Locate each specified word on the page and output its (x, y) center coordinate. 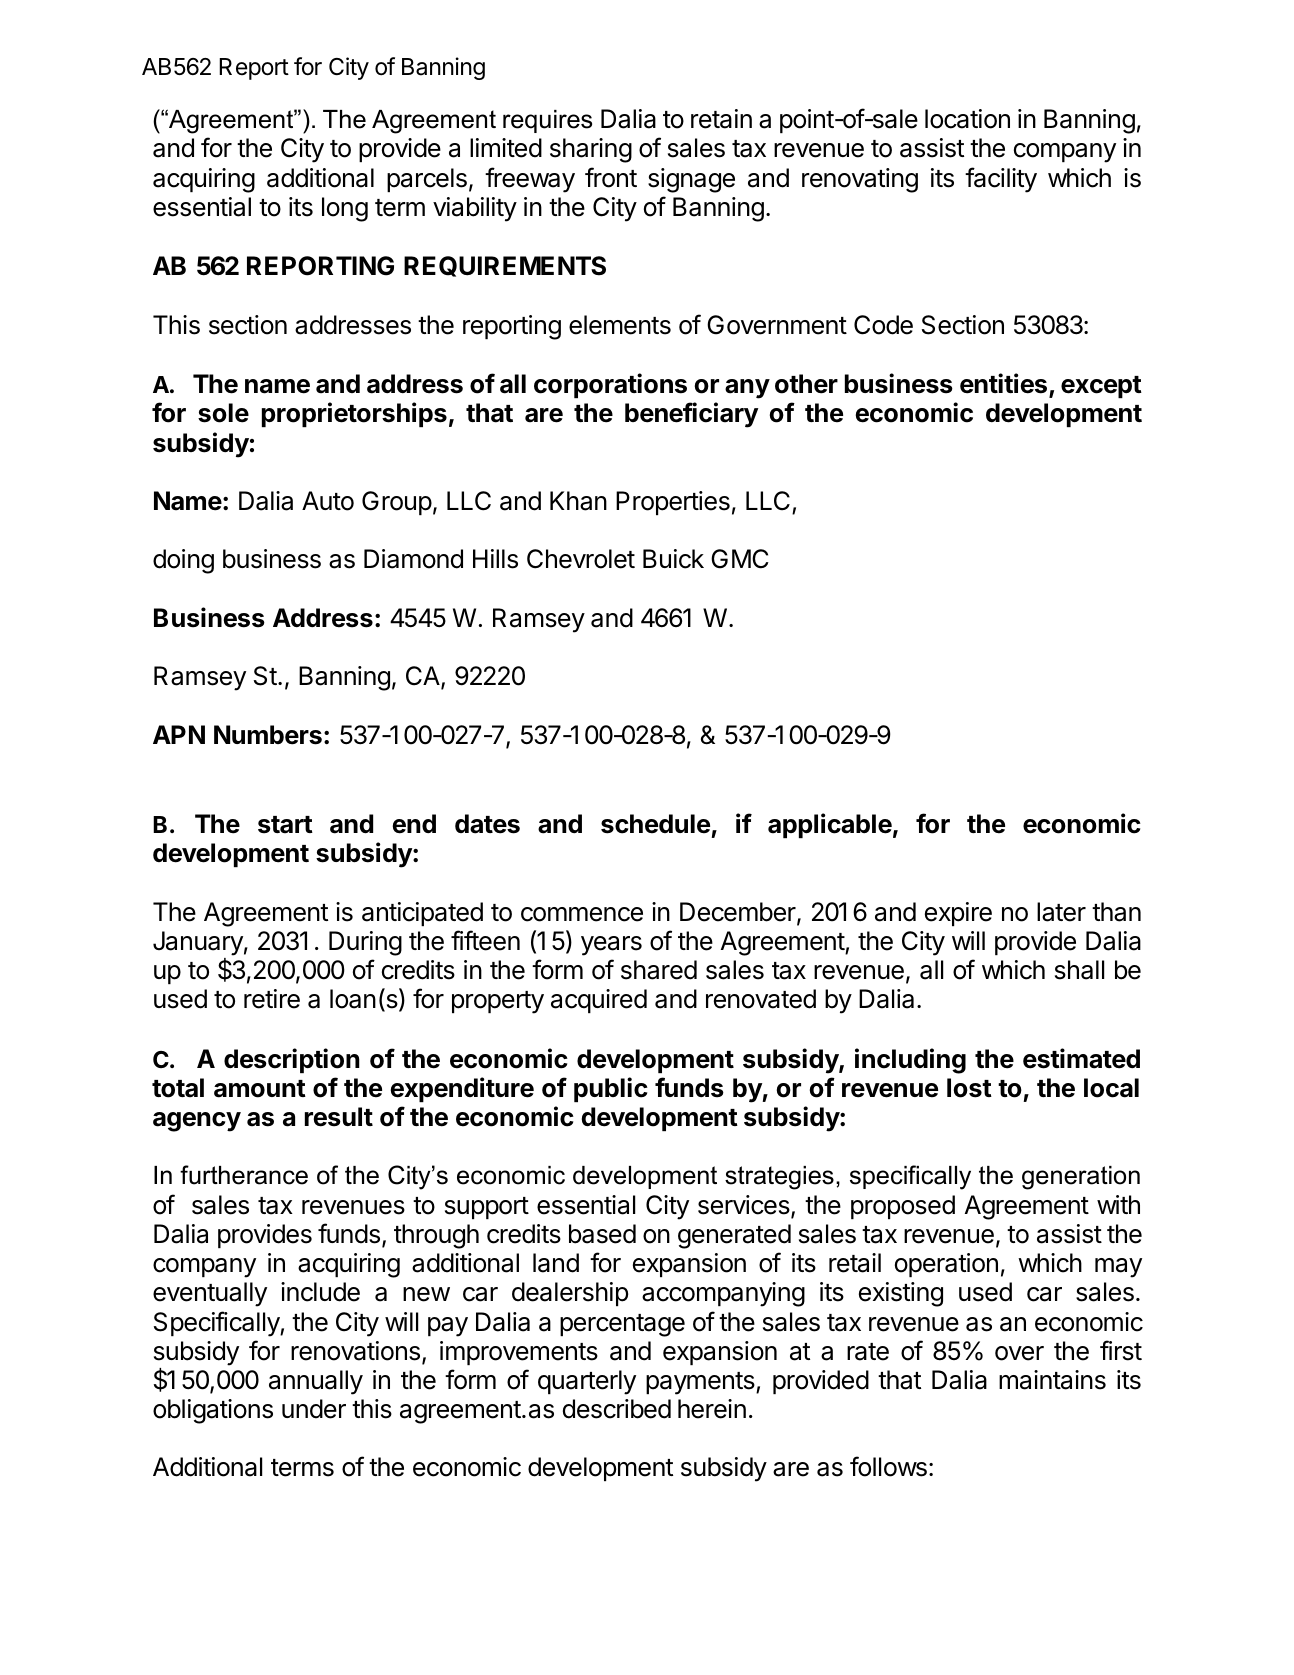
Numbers (268, 735)
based (602, 1234)
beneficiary (691, 415)
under (314, 1409)
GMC (740, 559)
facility (1001, 180)
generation (1081, 1178)
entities (1003, 383)
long (345, 209)
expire (958, 914)
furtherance (244, 1175)
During (365, 943)
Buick (673, 559)
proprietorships (354, 414)
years (611, 946)
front (611, 177)
